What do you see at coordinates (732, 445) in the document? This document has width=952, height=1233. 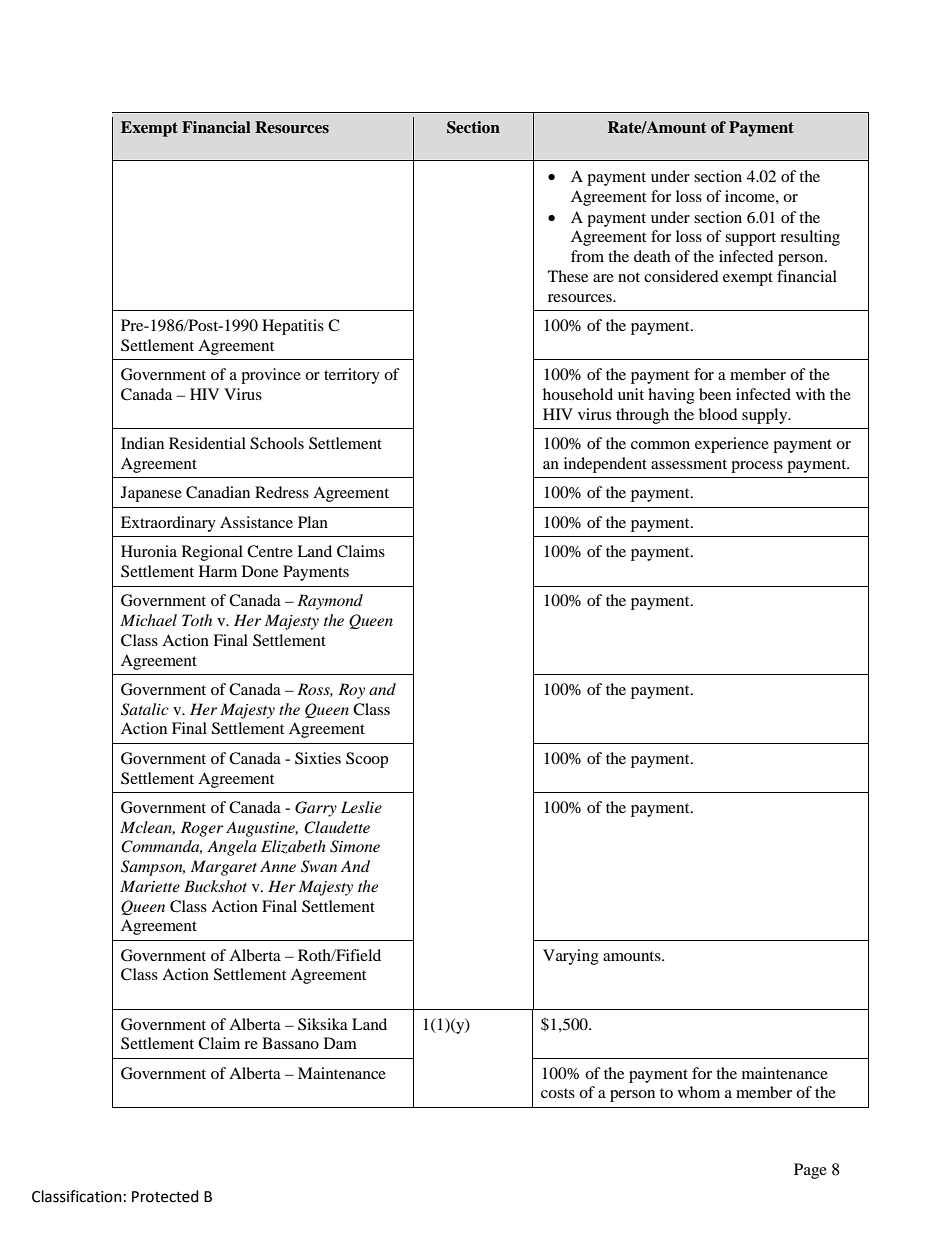 I see `experience` at bounding box center [732, 445].
